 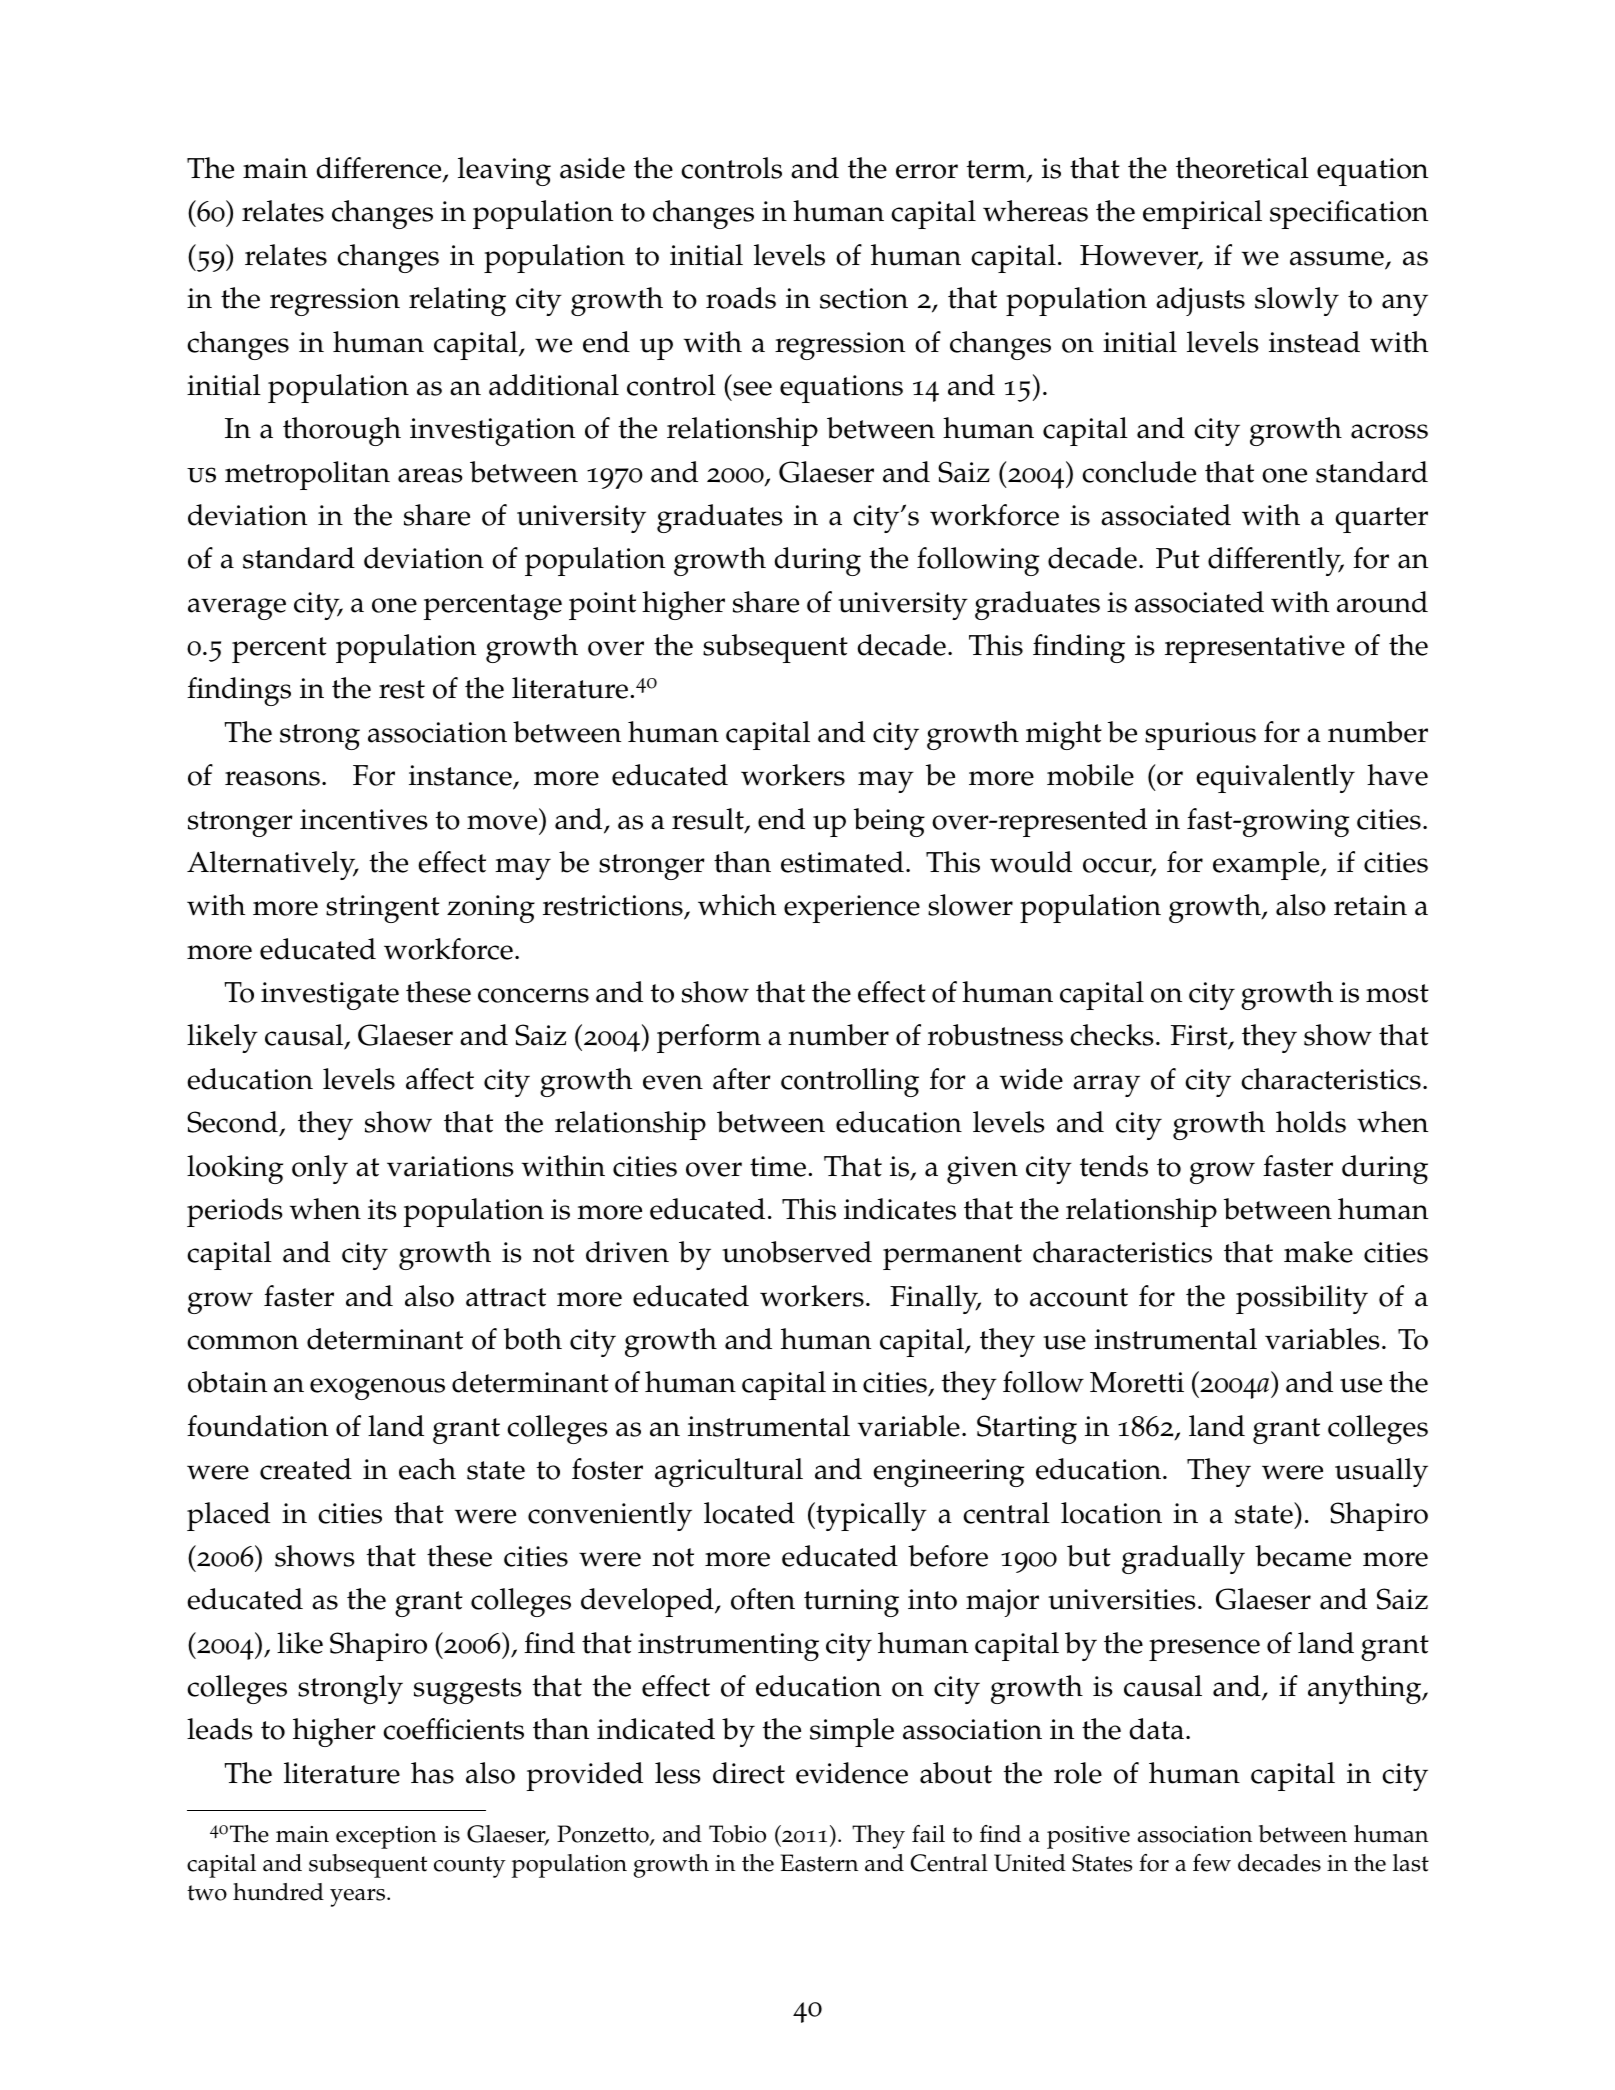 I want to click on point, so click(x=602, y=606).
